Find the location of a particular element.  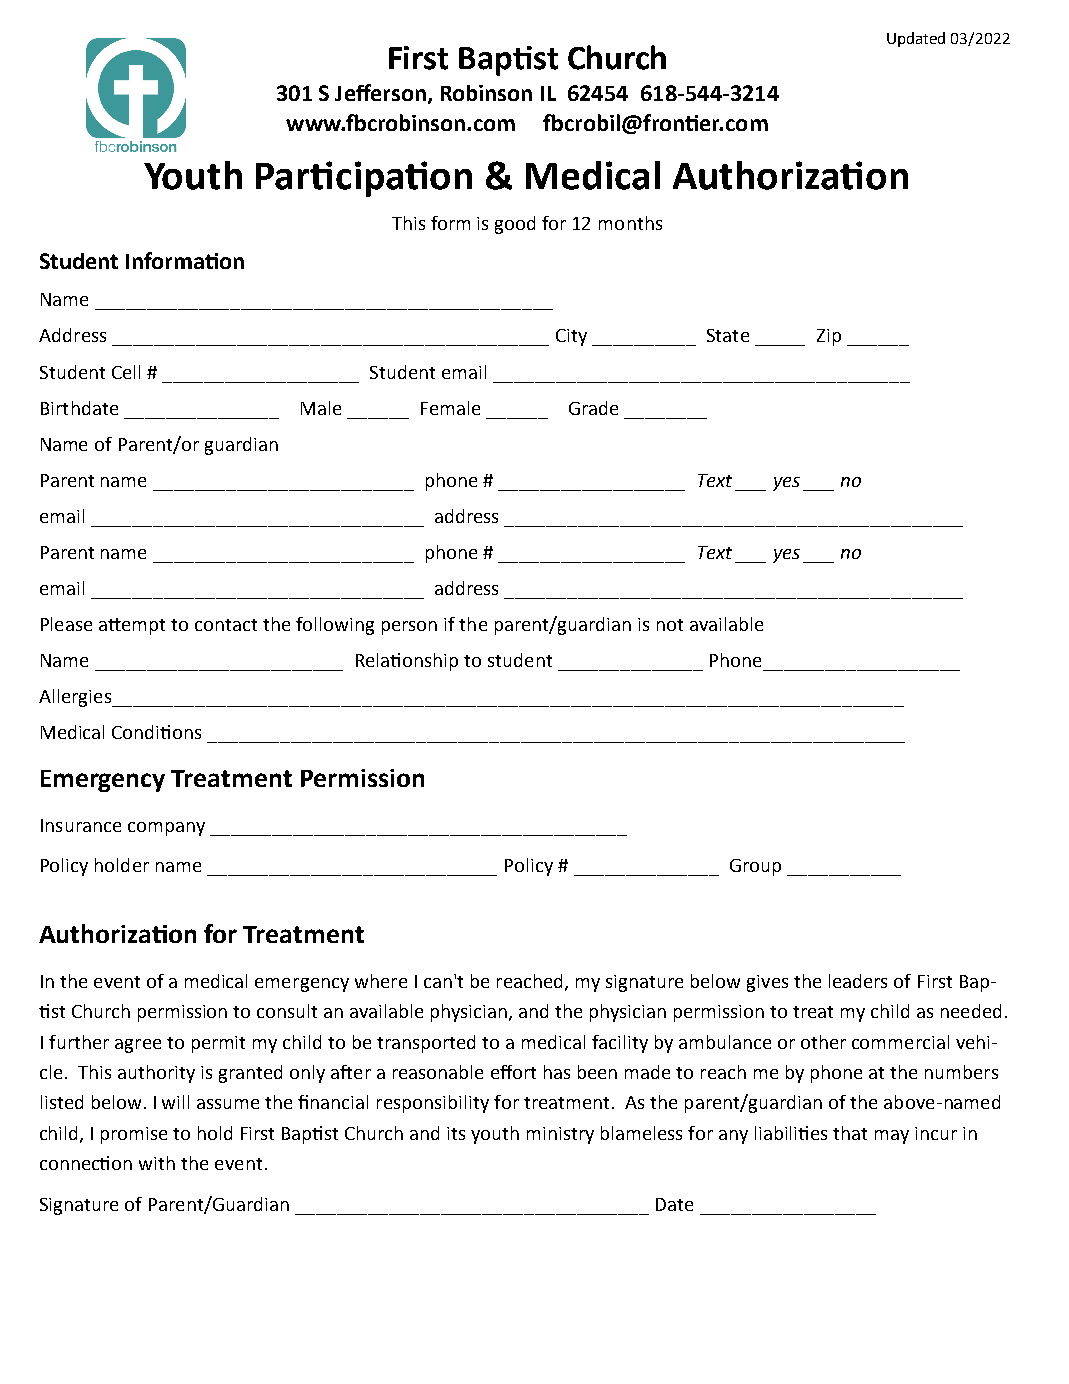

Zip is located at coordinates (829, 337).
